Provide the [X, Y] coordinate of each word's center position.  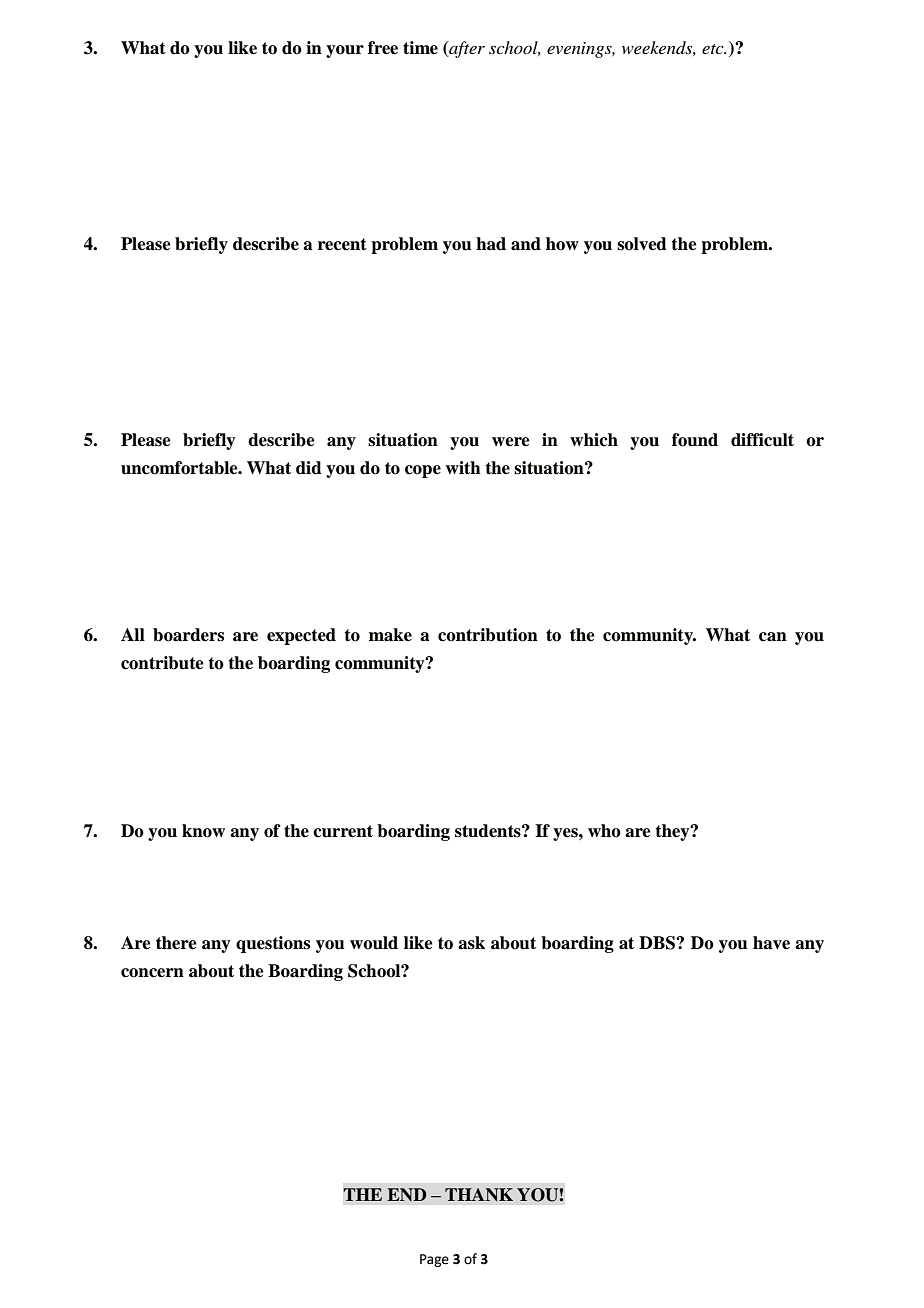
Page [434, 1260]
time [420, 48]
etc [714, 49]
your [345, 51]
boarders [188, 635]
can [773, 637]
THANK [479, 1194]
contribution [488, 635]
